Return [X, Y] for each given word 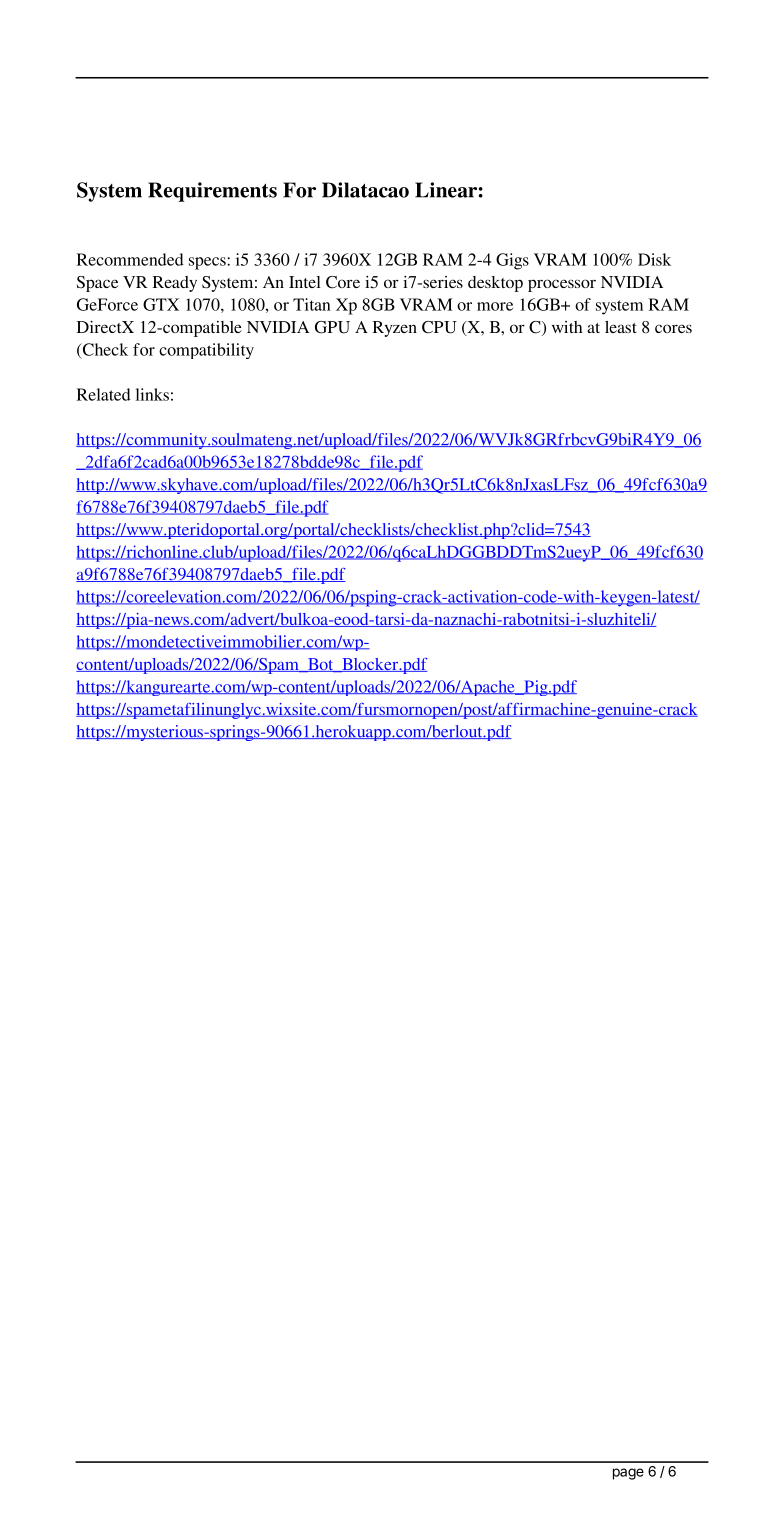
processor [562, 285]
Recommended [130, 259]
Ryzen [395, 329]
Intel [305, 282]
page [628, 1474]
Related [104, 394]
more [495, 306]
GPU [332, 327]
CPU [439, 327]
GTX [161, 304]
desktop [495, 284]
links [152, 394]
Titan [312, 304]
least [621, 327]
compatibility [206, 351]
